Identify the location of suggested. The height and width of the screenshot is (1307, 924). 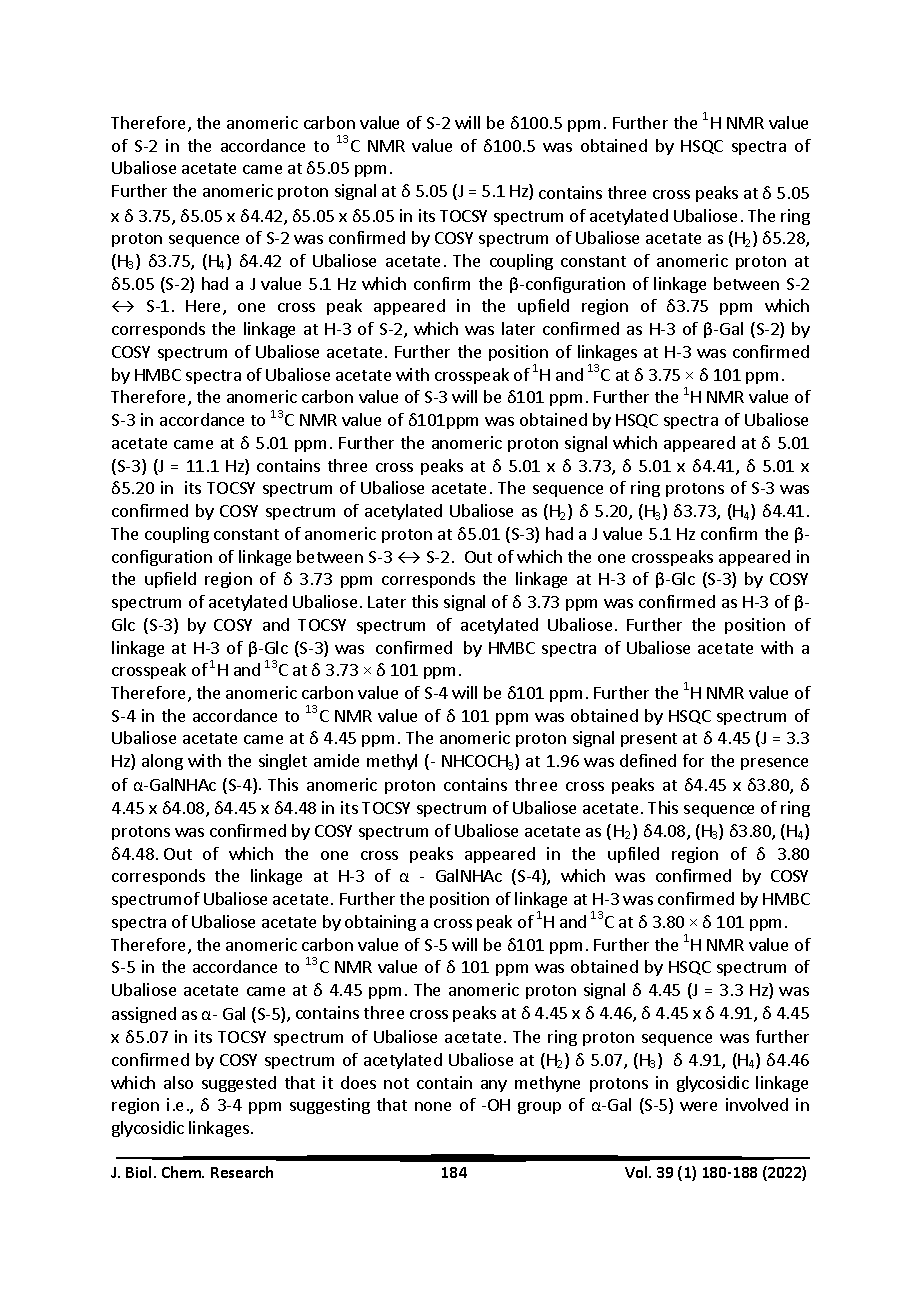
(239, 1084).
